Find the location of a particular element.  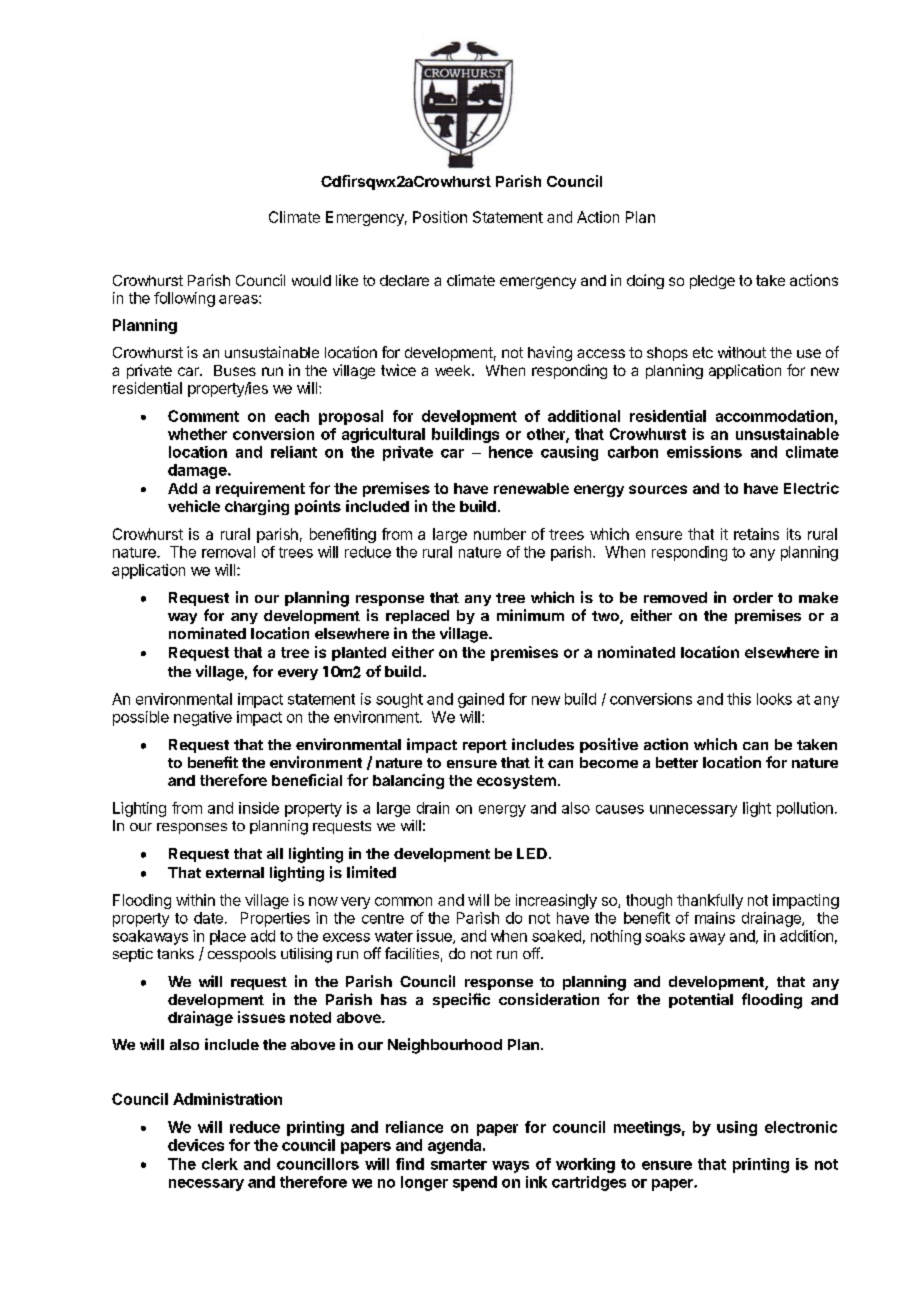

this is located at coordinates (739, 699).
